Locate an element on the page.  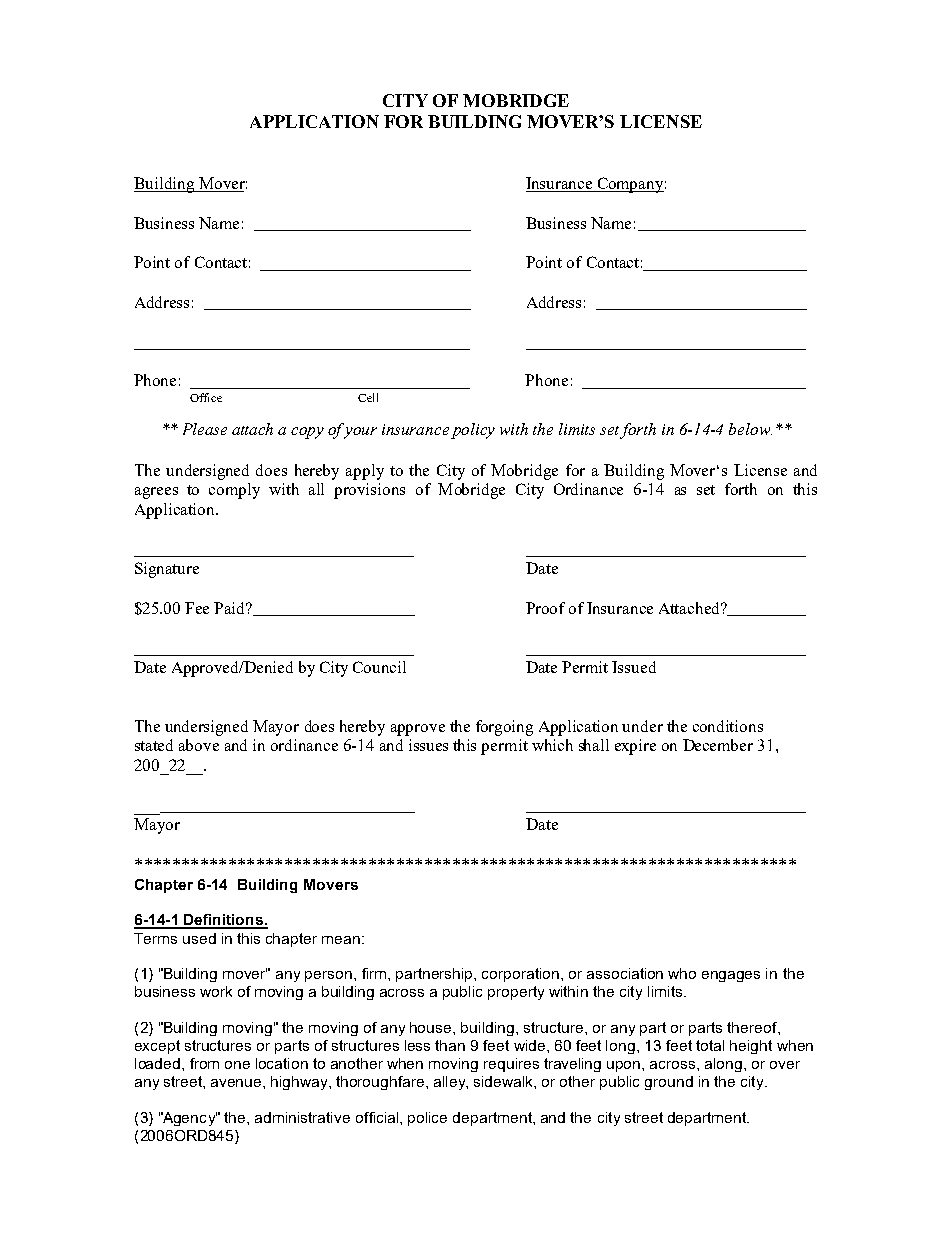
below is located at coordinates (750, 429).
